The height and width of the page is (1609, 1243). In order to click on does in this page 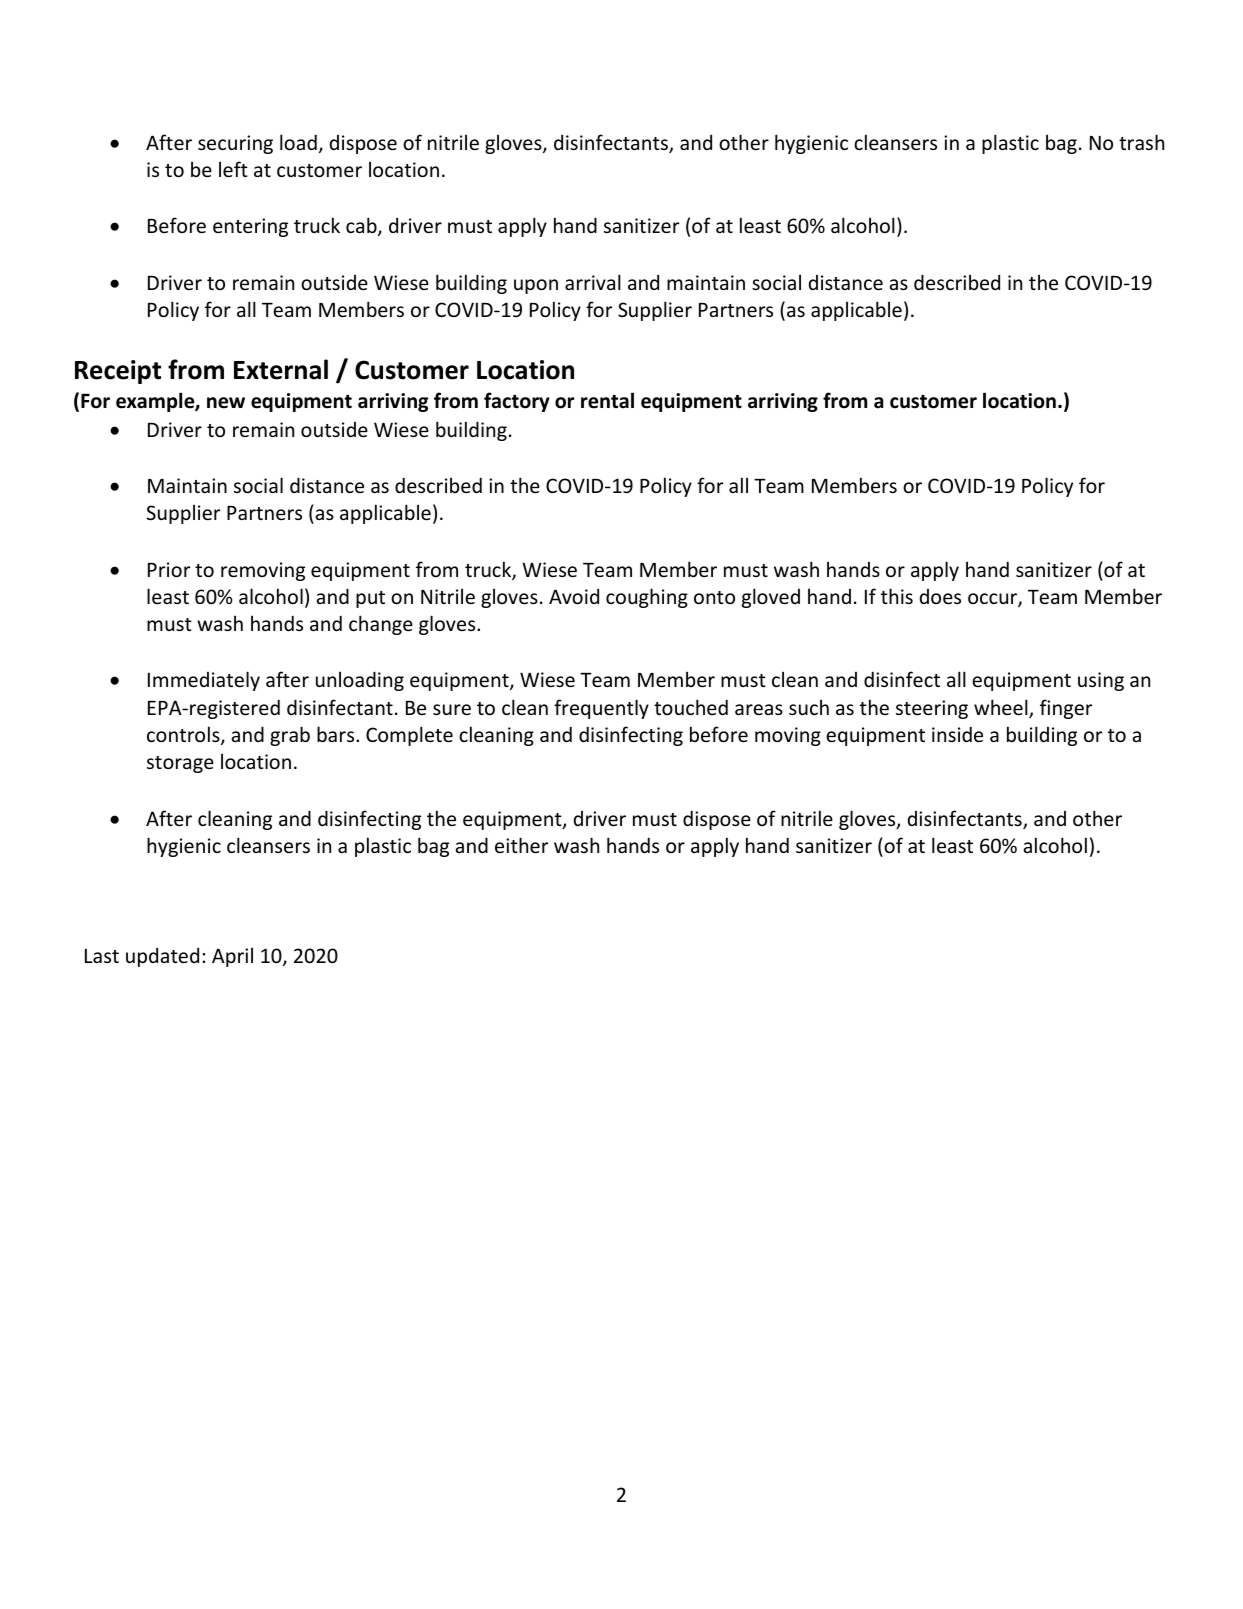, I will do `click(940, 596)`.
